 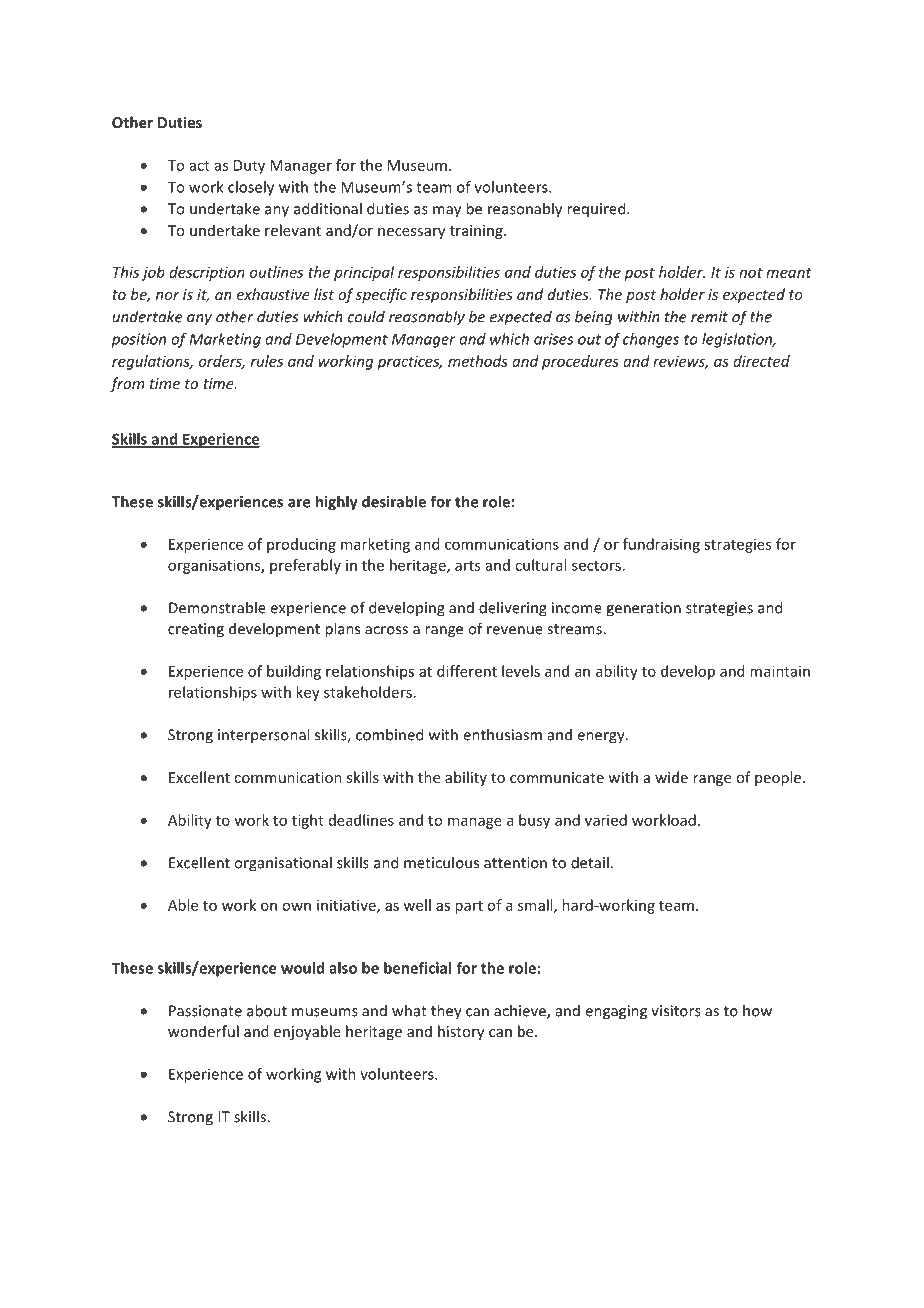 I want to click on visitors, so click(x=676, y=1011).
